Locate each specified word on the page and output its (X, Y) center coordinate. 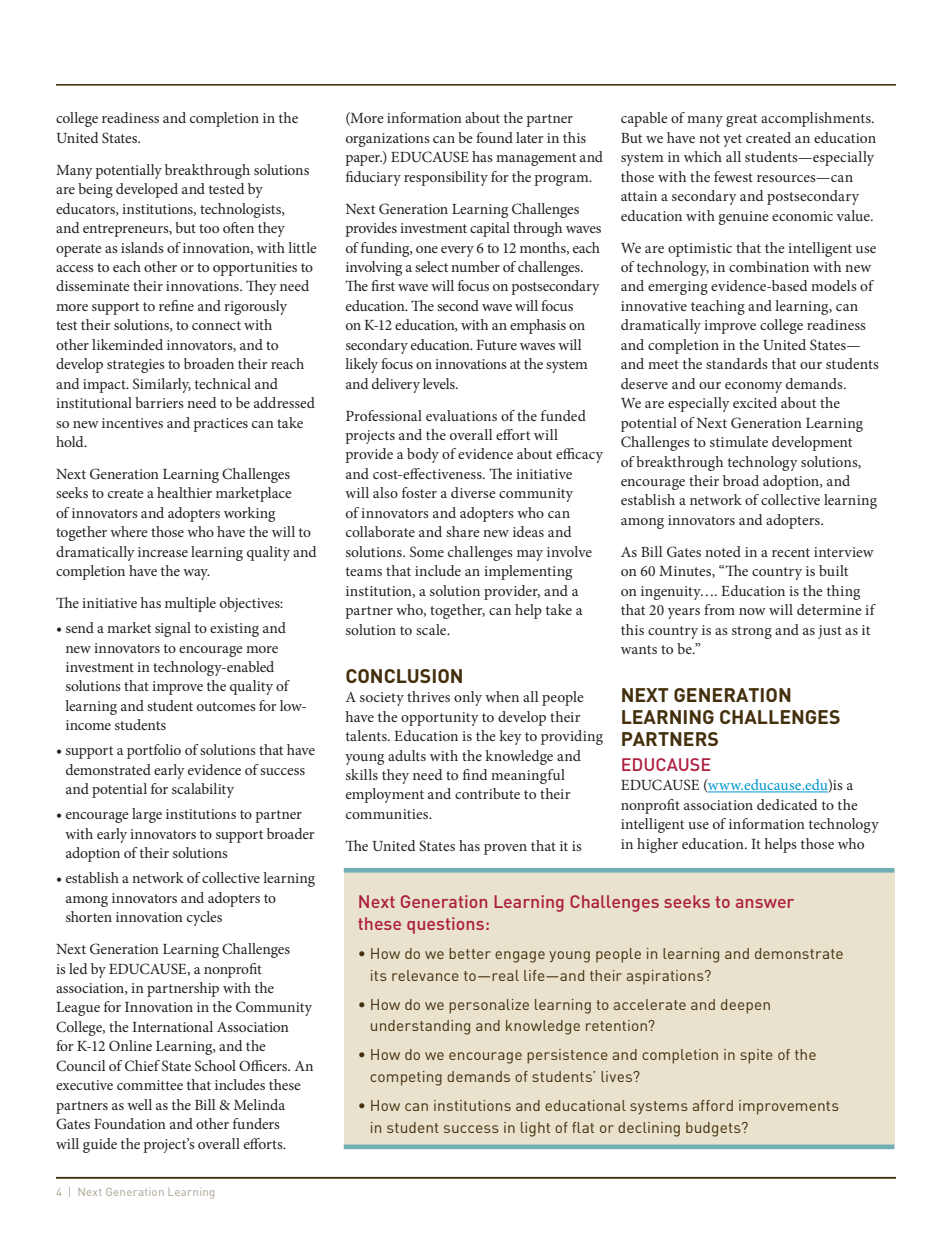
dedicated (787, 804)
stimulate (739, 441)
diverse (473, 492)
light (535, 1129)
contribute (487, 793)
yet (732, 140)
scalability (203, 790)
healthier (184, 492)
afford (713, 1105)
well (139, 1104)
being (95, 190)
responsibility (446, 178)
